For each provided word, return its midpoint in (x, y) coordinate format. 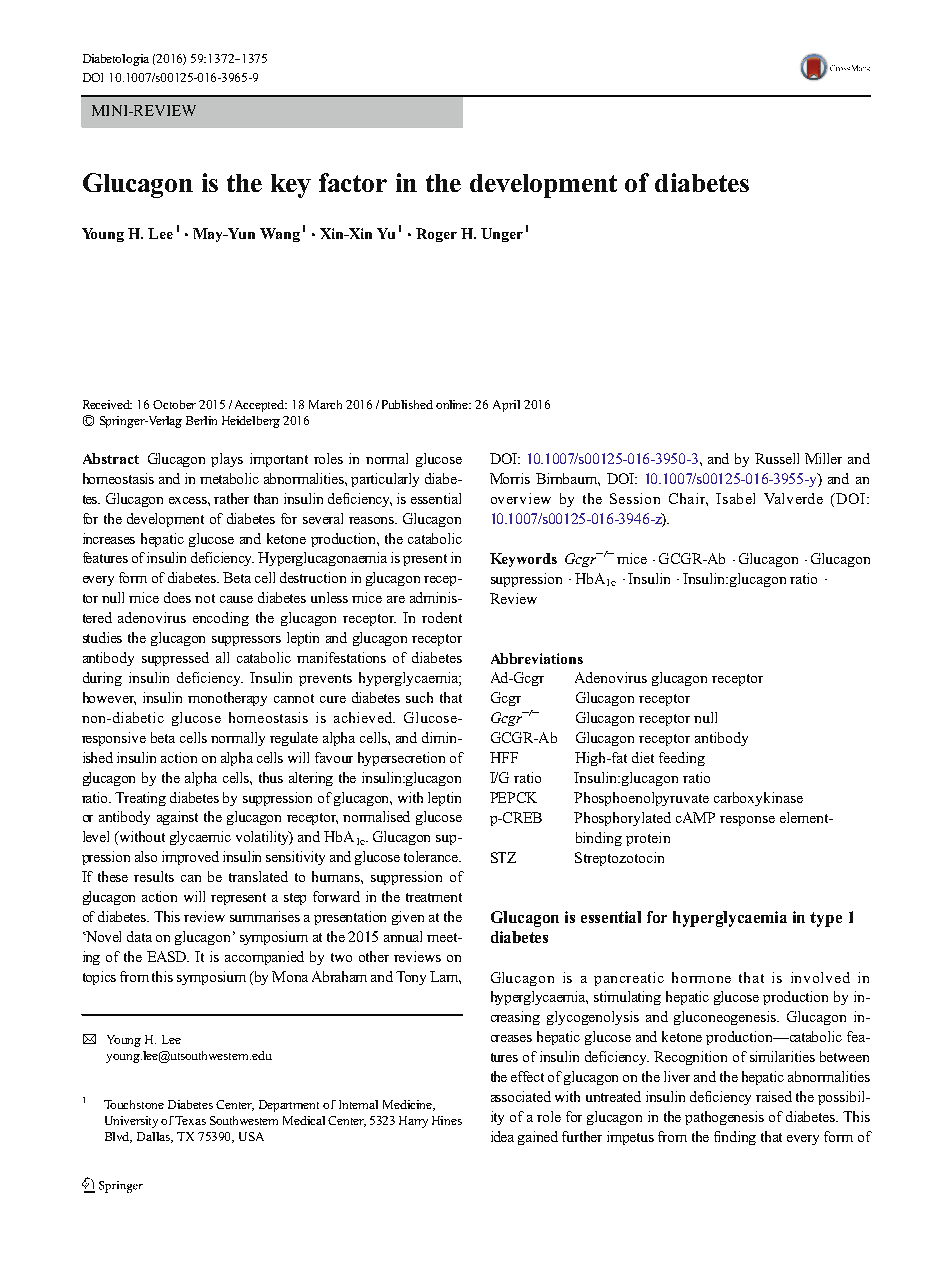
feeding (682, 759)
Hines (447, 1120)
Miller (823, 458)
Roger (436, 235)
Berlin (201, 420)
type (826, 919)
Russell (777, 458)
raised (774, 1096)
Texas (190, 1120)
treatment (434, 897)
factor (353, 182)
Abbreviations (537, 658)
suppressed (175, 659)
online (453, 404)
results (154, 876)
